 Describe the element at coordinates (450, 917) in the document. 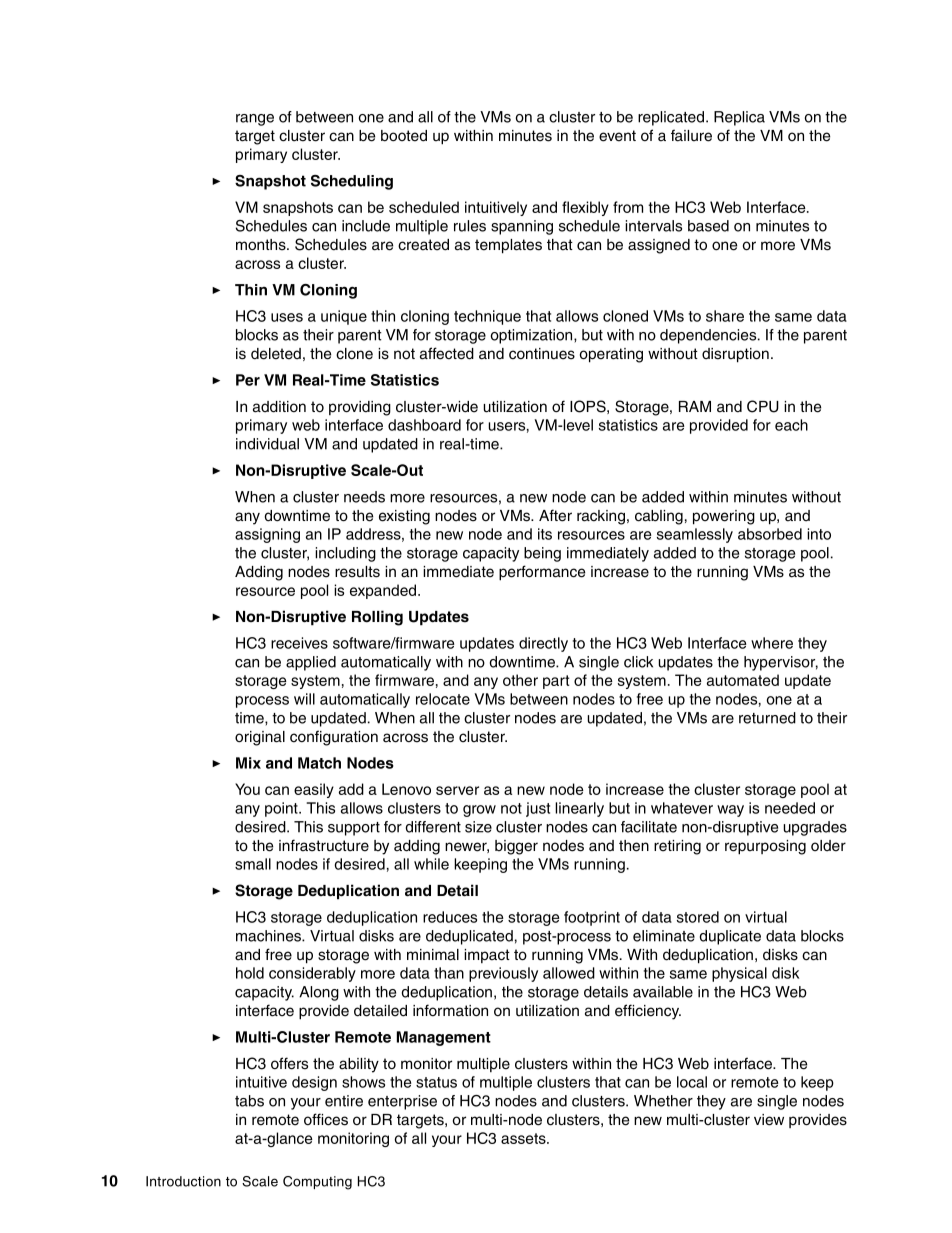

I see `reduces` at that location.
